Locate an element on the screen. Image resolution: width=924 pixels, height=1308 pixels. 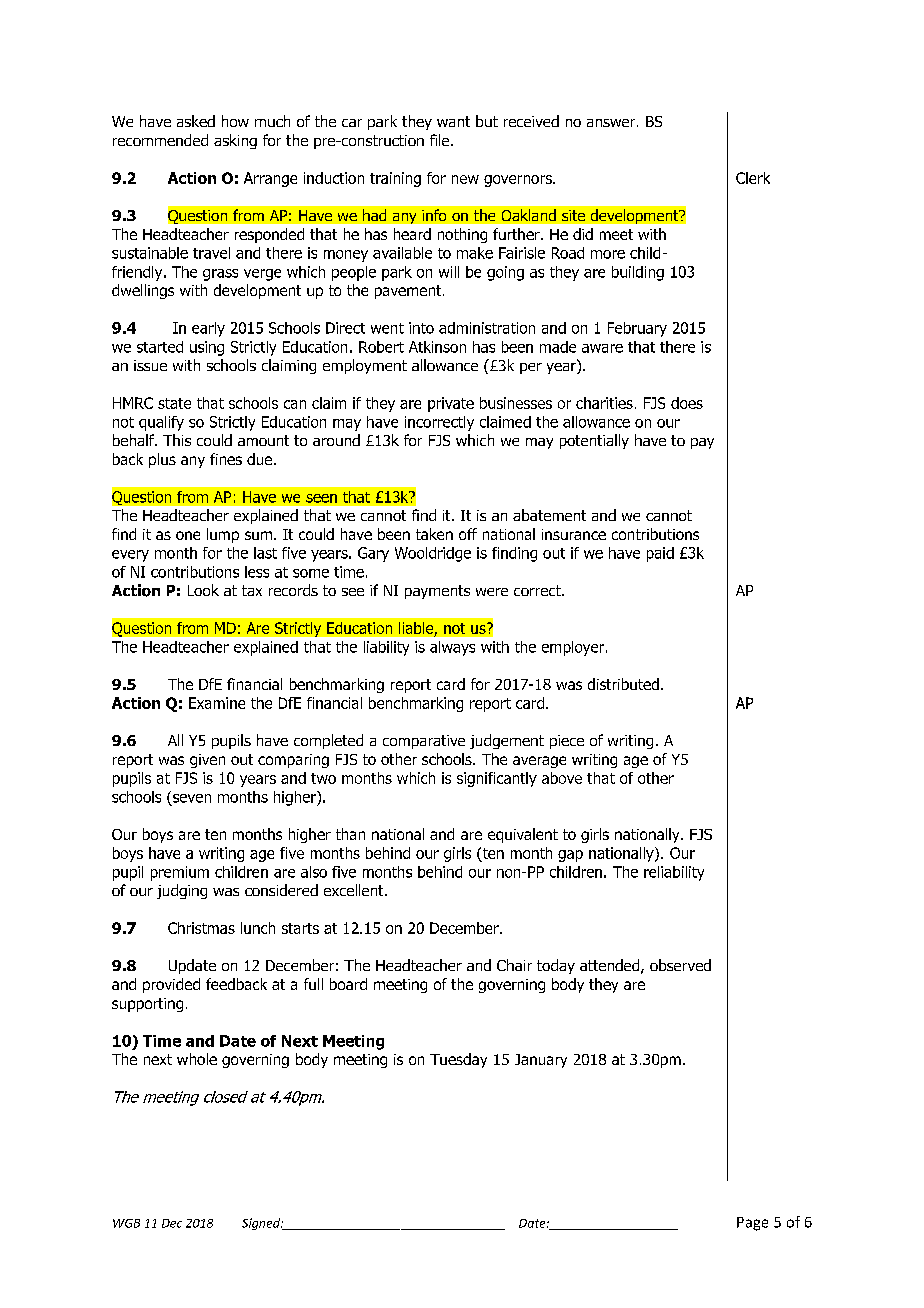
Examine is located at coordinates (217, 703).
